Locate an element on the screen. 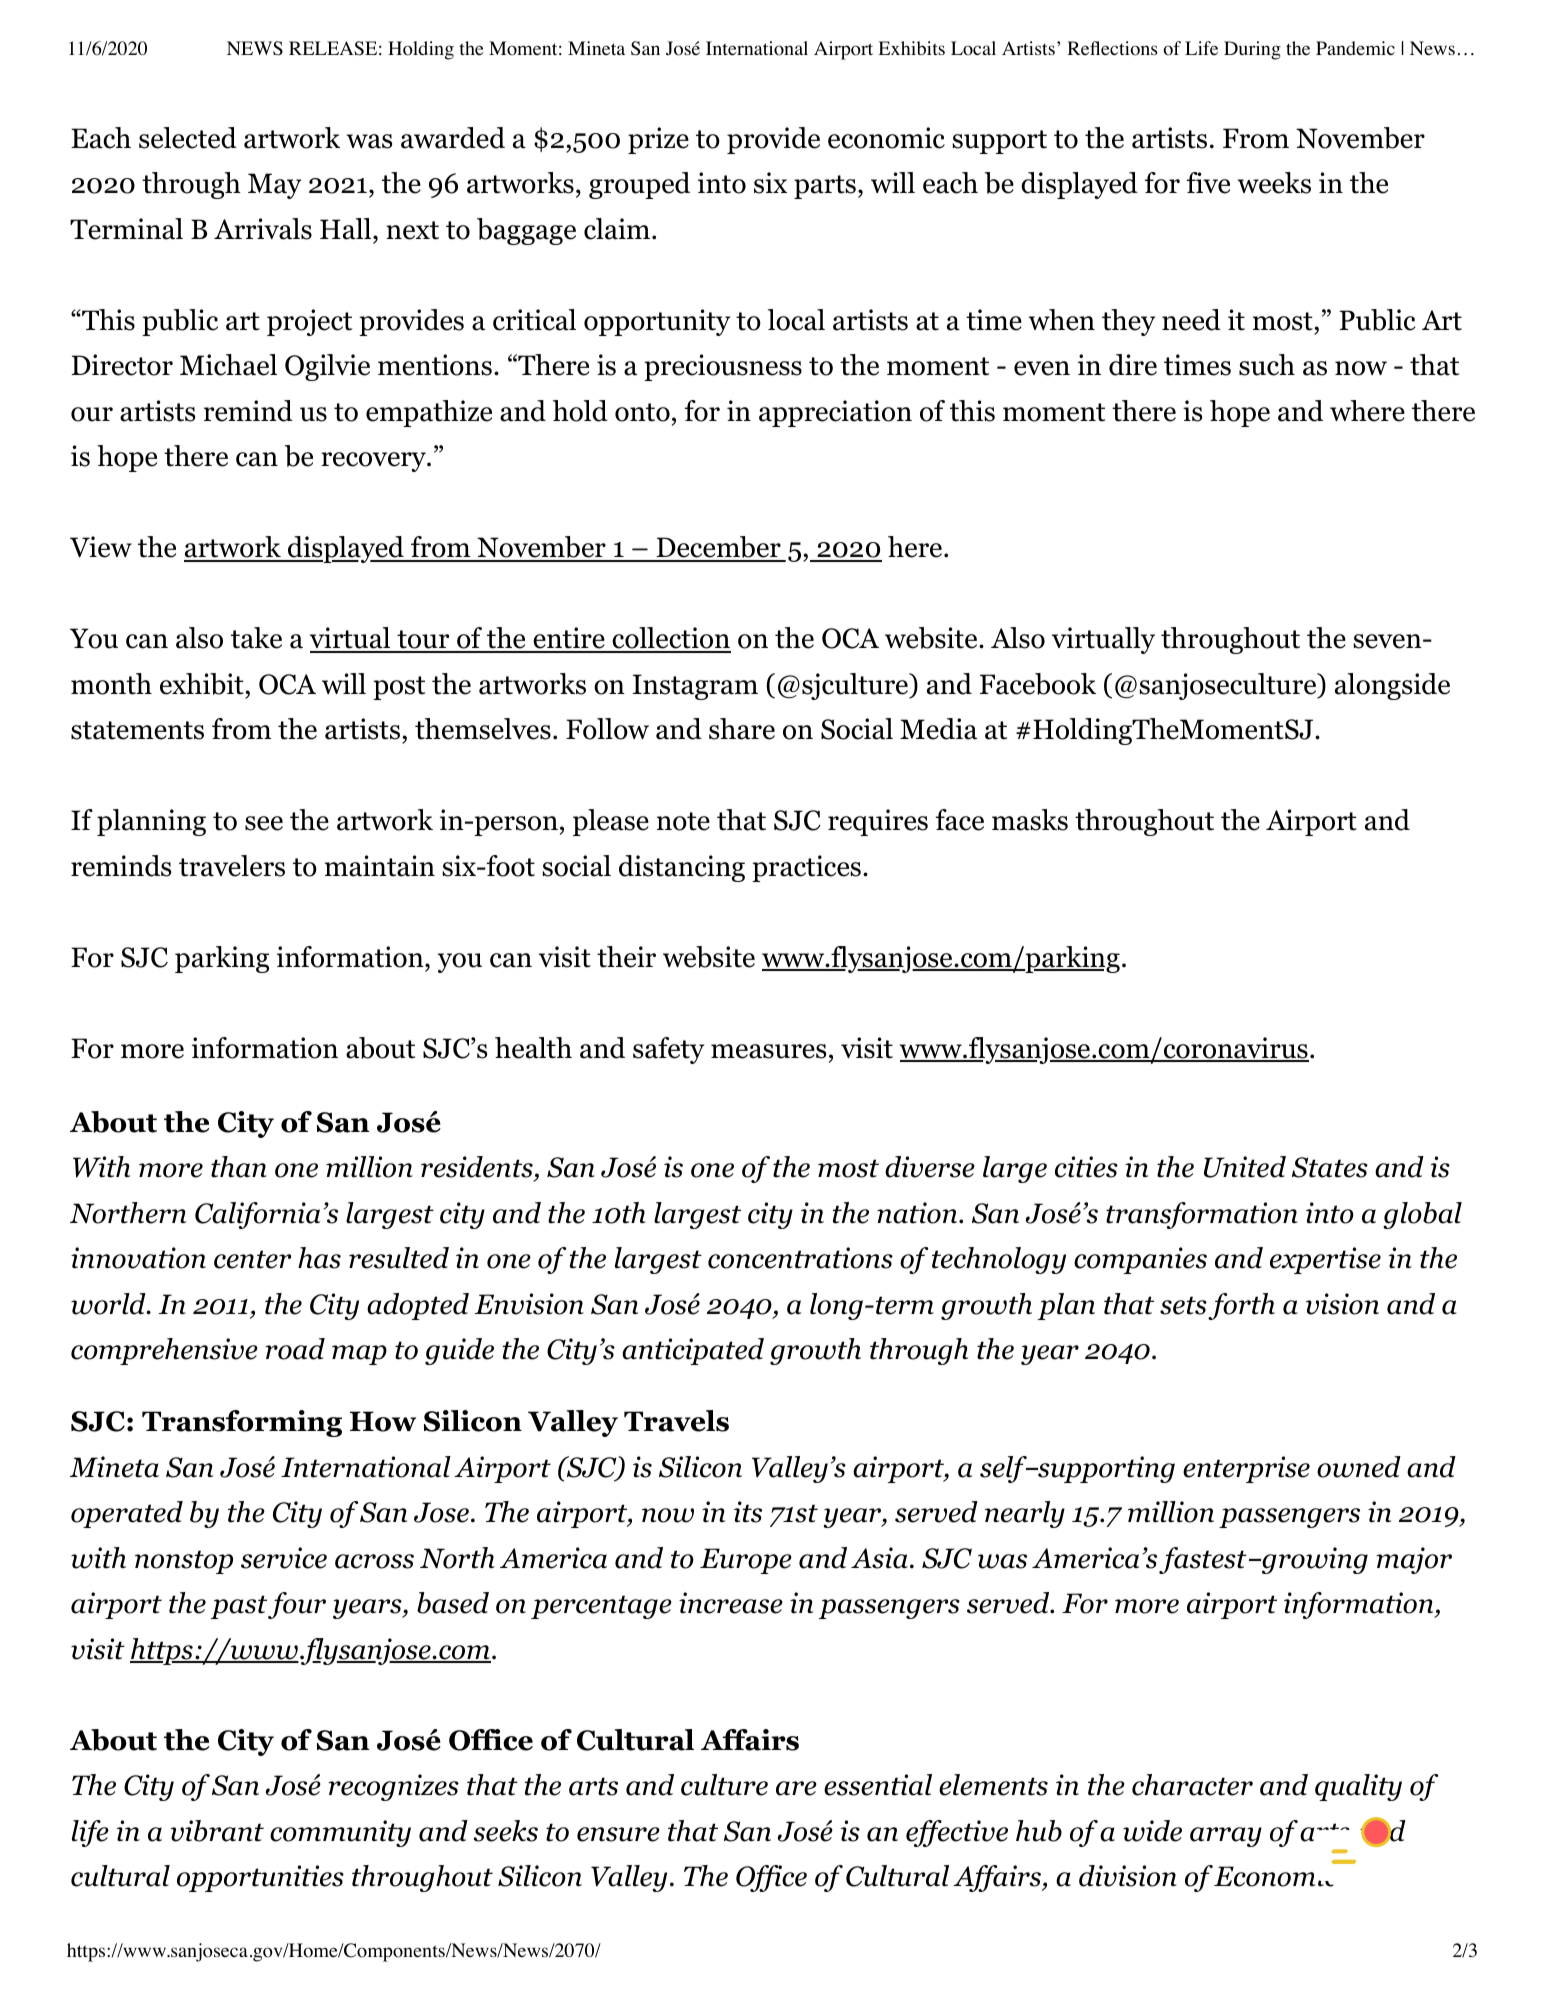  During is located at coordinates (1252, 50).
